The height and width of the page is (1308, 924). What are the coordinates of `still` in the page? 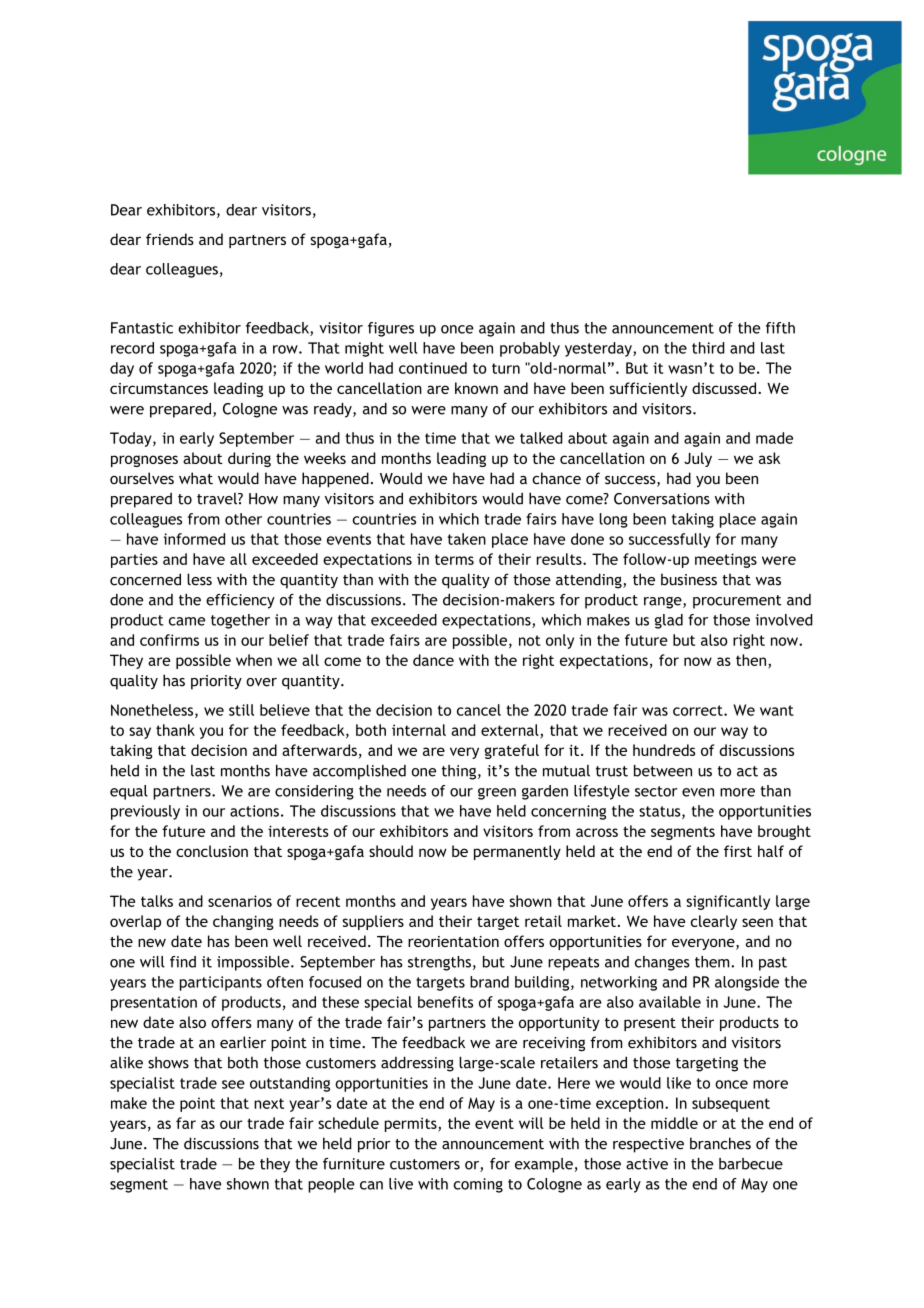 It's located at (241, 710).
